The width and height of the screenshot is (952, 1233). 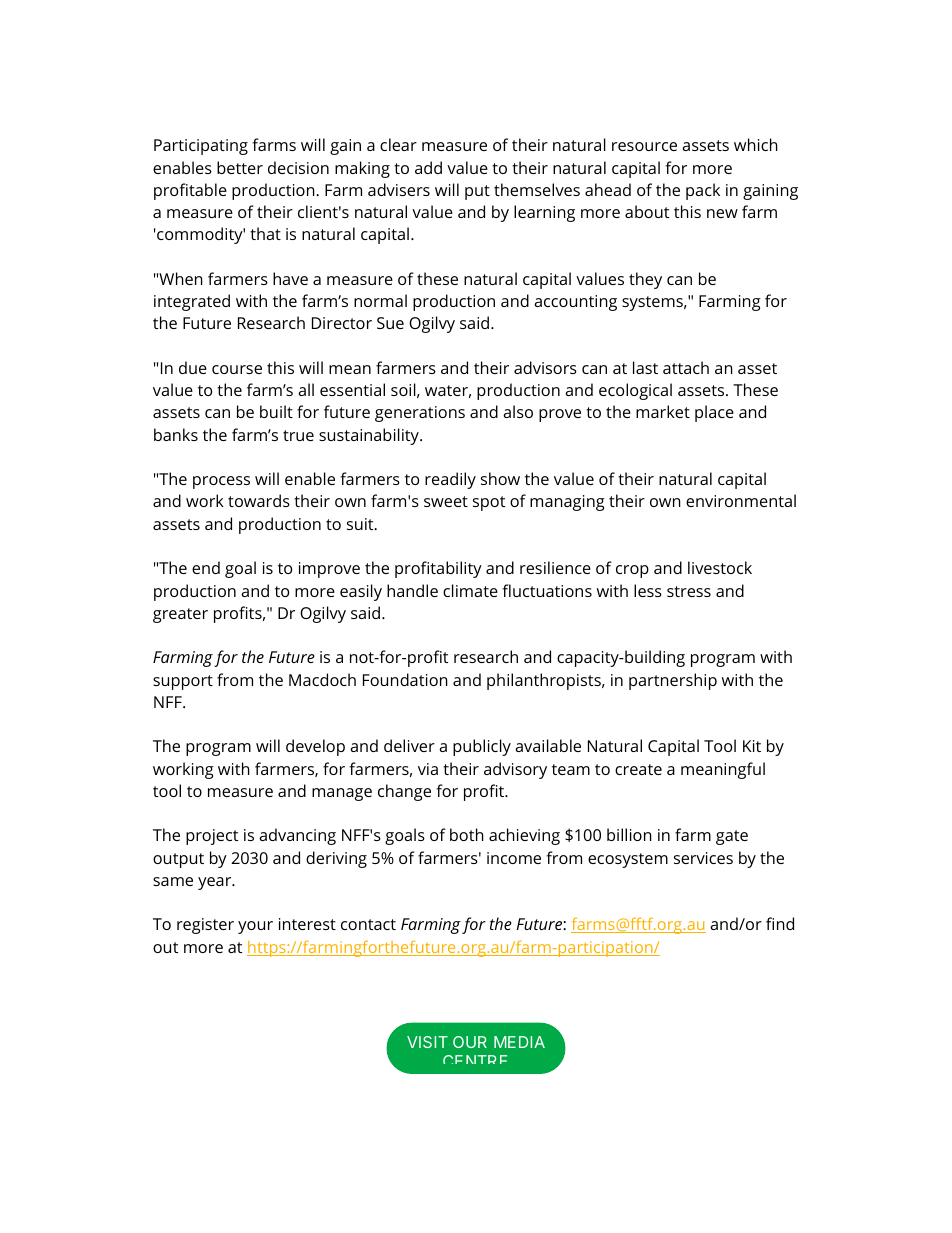 I want to click on place, so click(x=714, y=413).
